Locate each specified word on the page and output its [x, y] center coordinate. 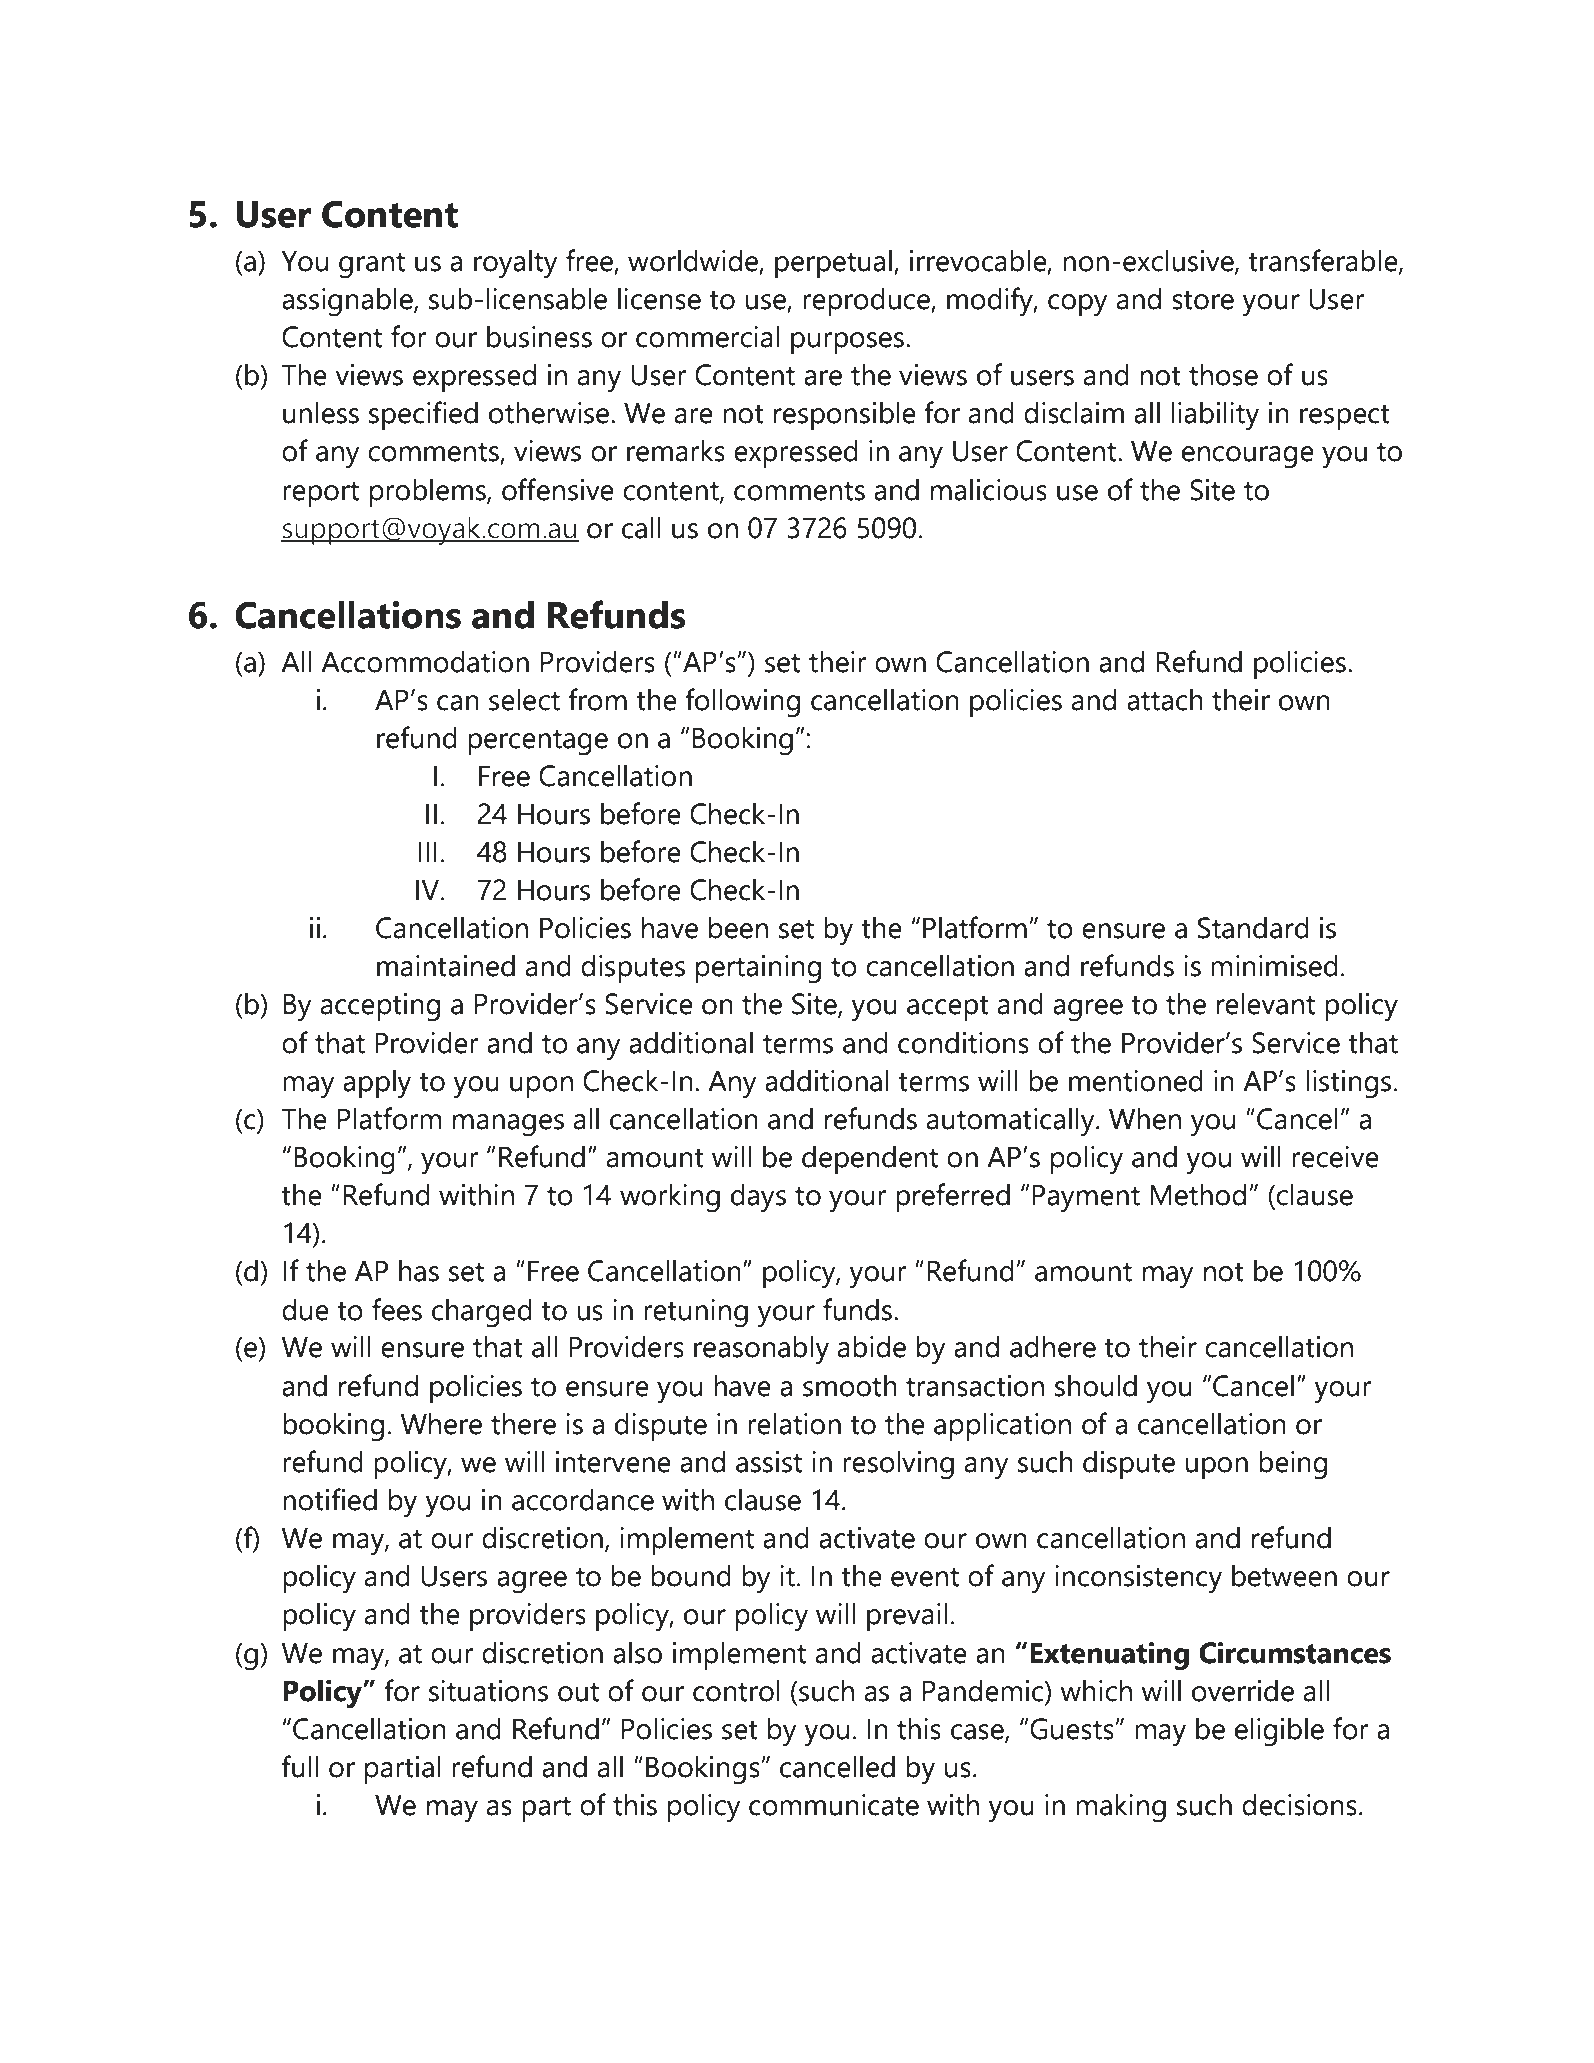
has [419, 1271]
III [428, 851]
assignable [348, 302]
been [738, 928]
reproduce [867, 302]
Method [1198, 1195]
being [1293, 1465]
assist [769, 1462]
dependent [870, 1160]
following [742, 703]
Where [441, 1424]
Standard [1253, 928]
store [1203, 300]
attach [1165, 700]
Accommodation [425, 662]
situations [488, 1691]
